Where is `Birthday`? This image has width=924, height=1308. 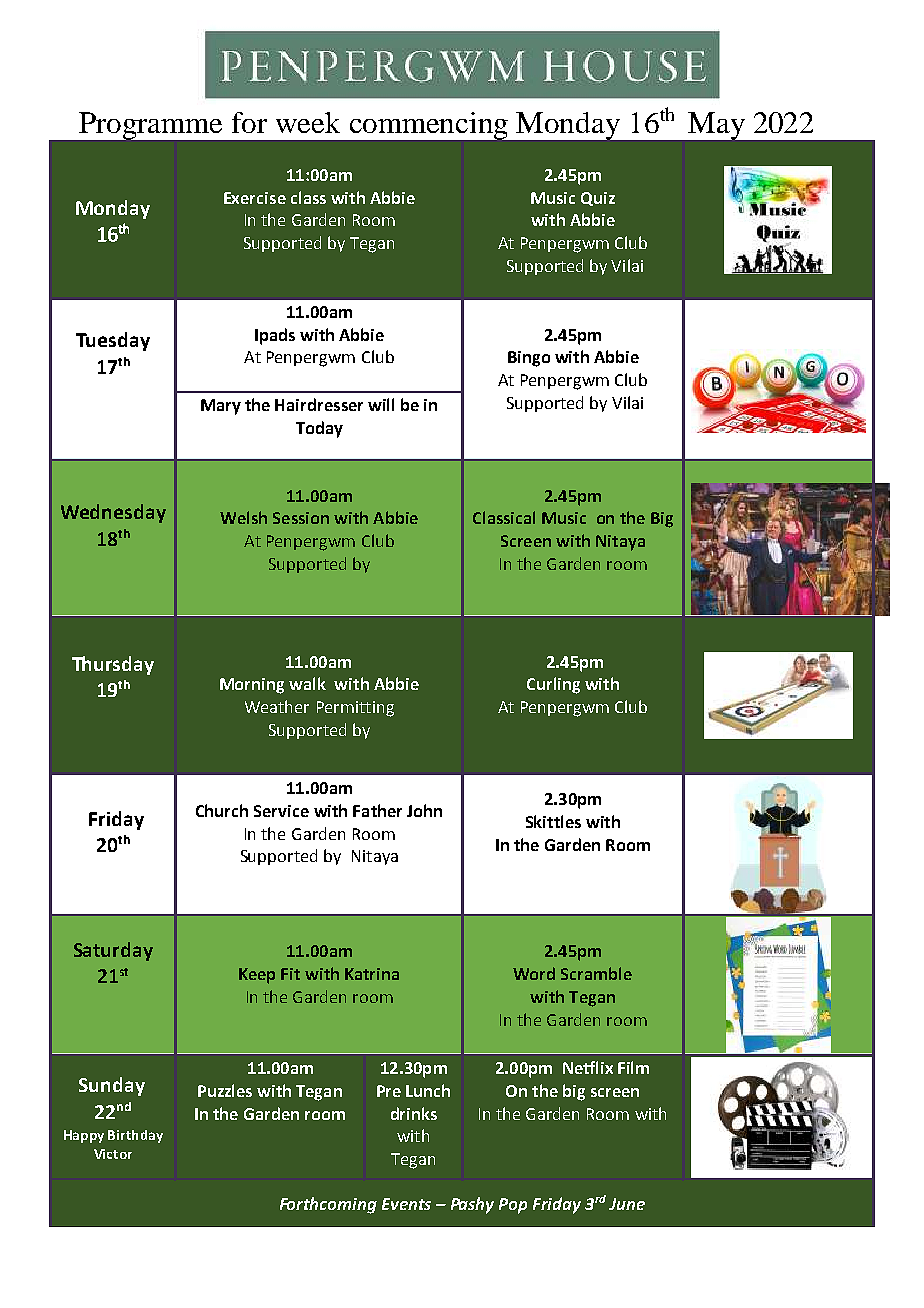
Birthday is located at coordinates (135, 1136).
